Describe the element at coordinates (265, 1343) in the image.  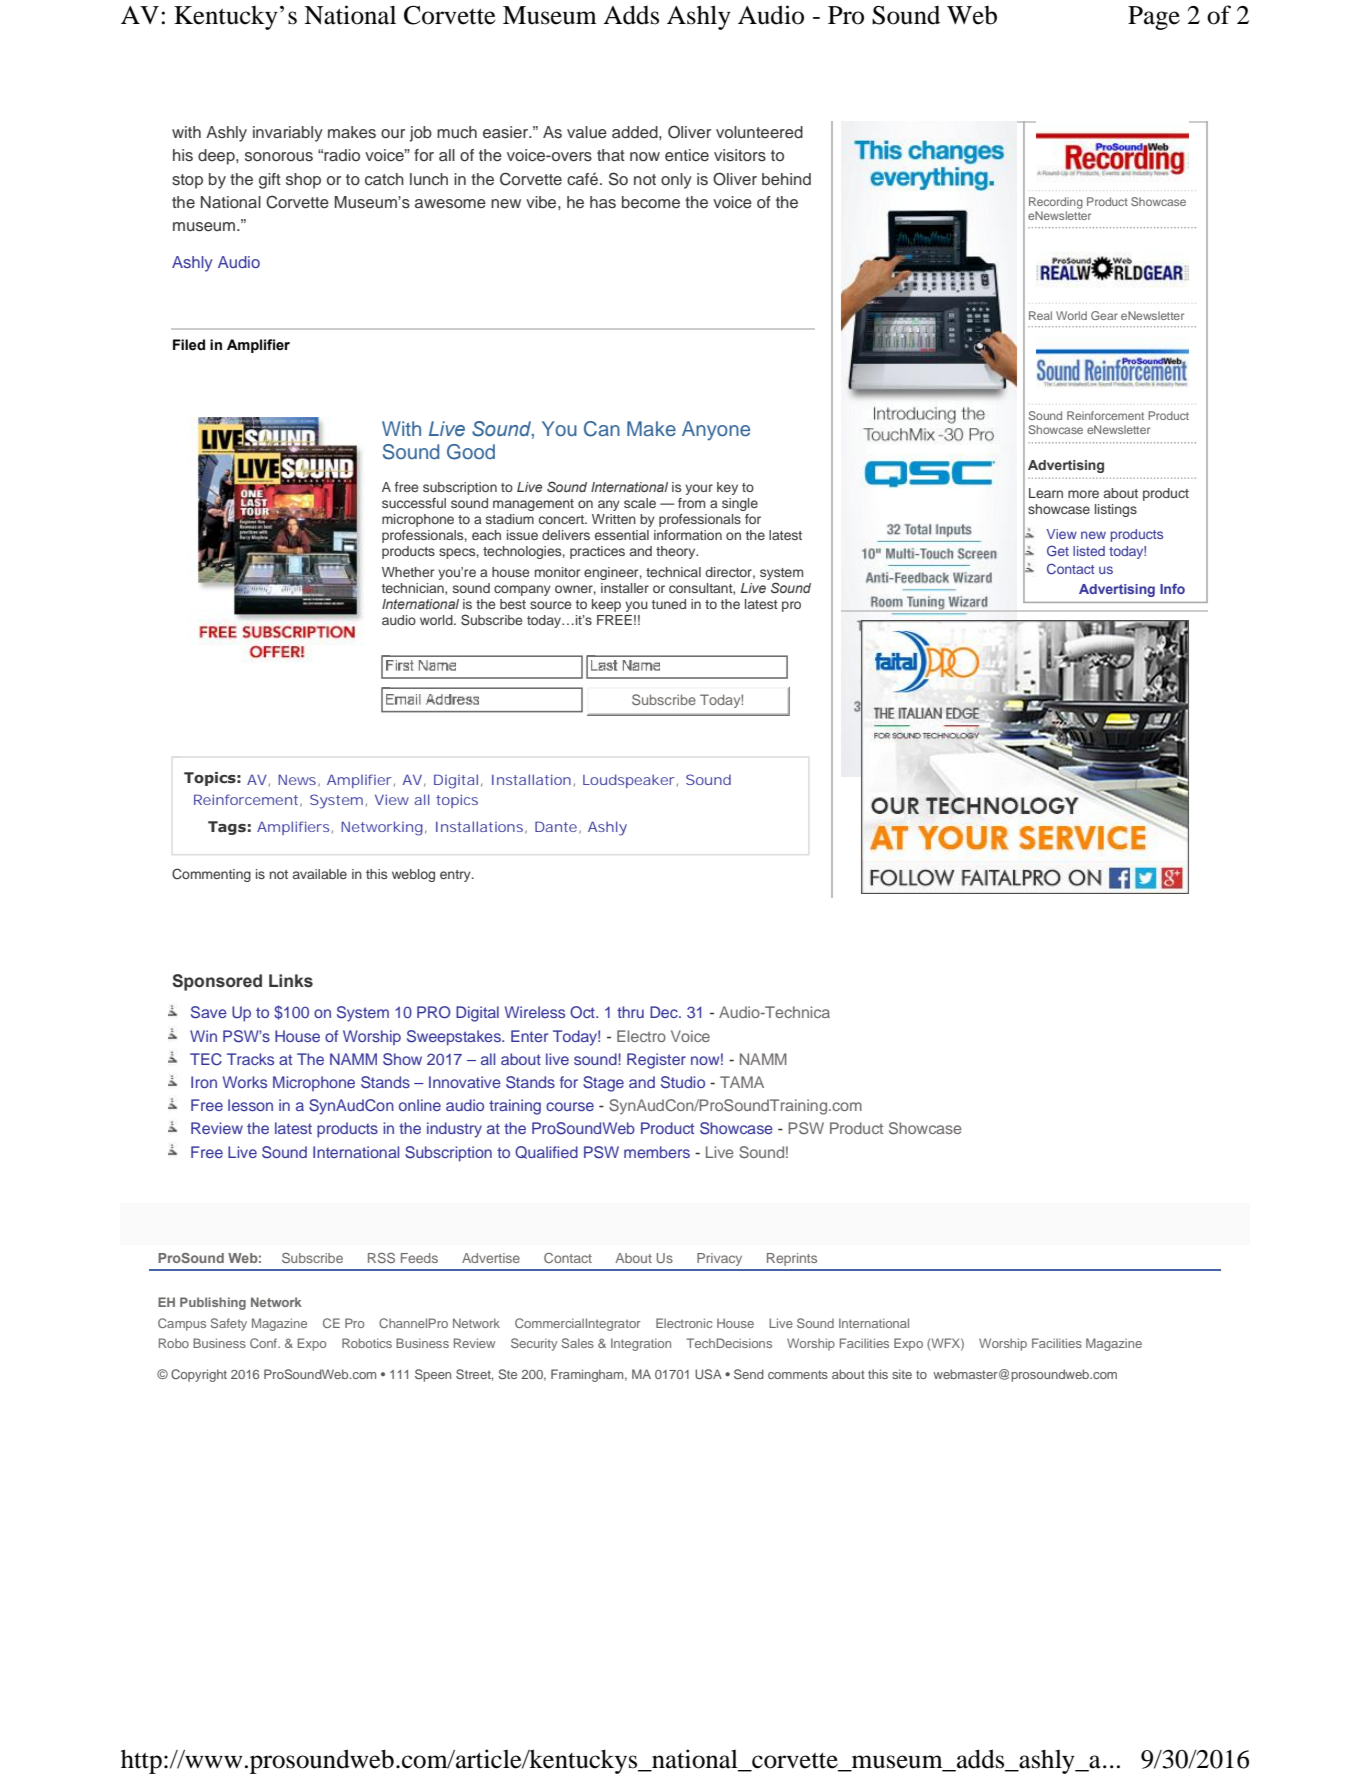
I see `Conf` at that location.
